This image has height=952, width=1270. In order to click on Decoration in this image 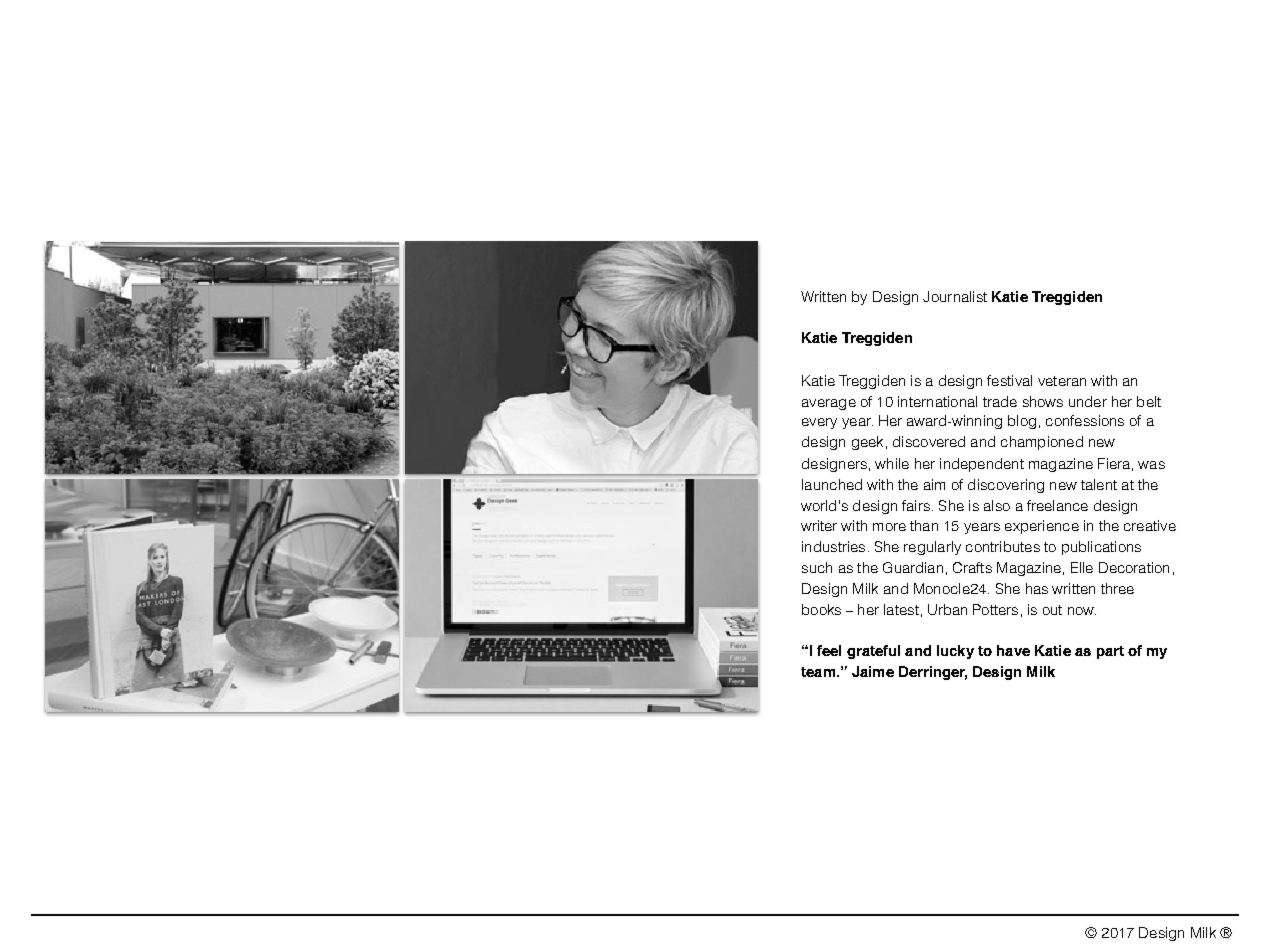, I will do `click(1134, 567)`.
